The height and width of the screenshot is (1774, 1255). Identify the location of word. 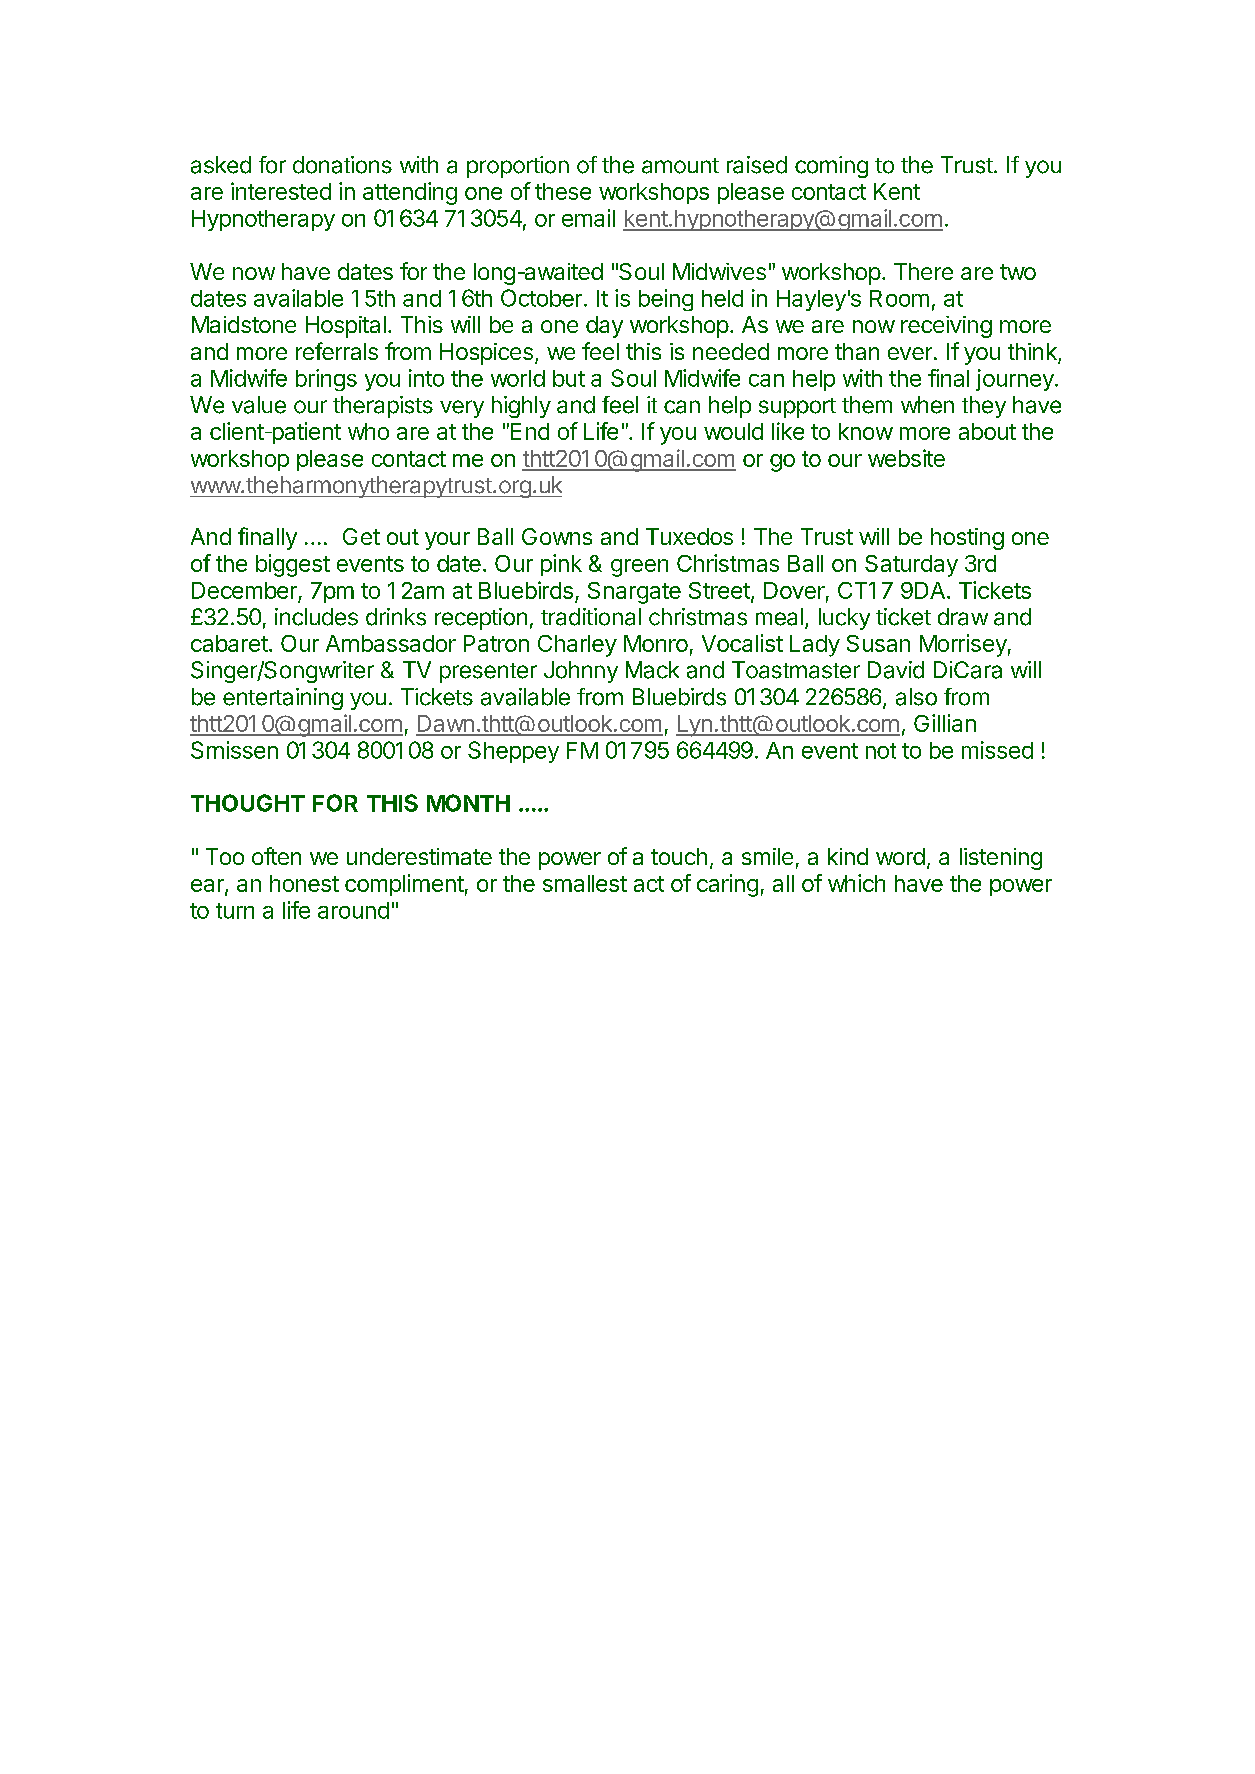
(900, 856).
